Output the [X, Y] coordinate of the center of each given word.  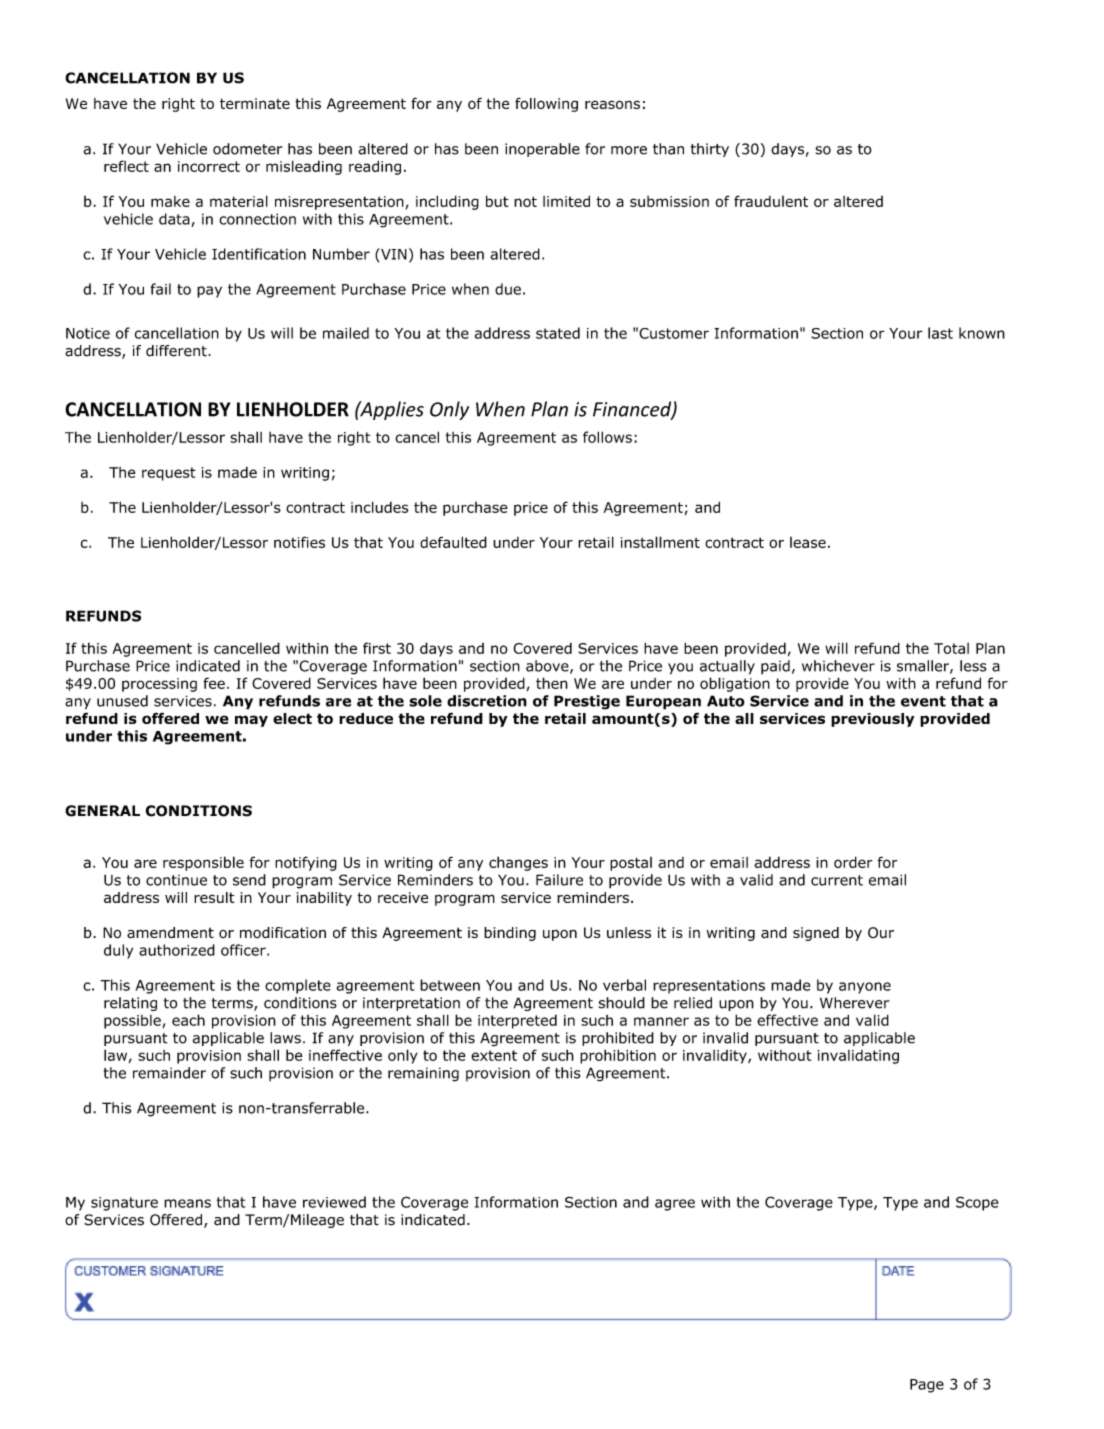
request [169, 474]
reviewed [334, 1202]
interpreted [517, 1021]
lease [808, 542]
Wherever [854, 1003]
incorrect [209, 166]
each [188, 1020]
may [251, 721]
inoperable [542, 150]
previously [872, 720]
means [187, 1203]
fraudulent [771, 201]
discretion [487, 701]
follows [607, 437]
